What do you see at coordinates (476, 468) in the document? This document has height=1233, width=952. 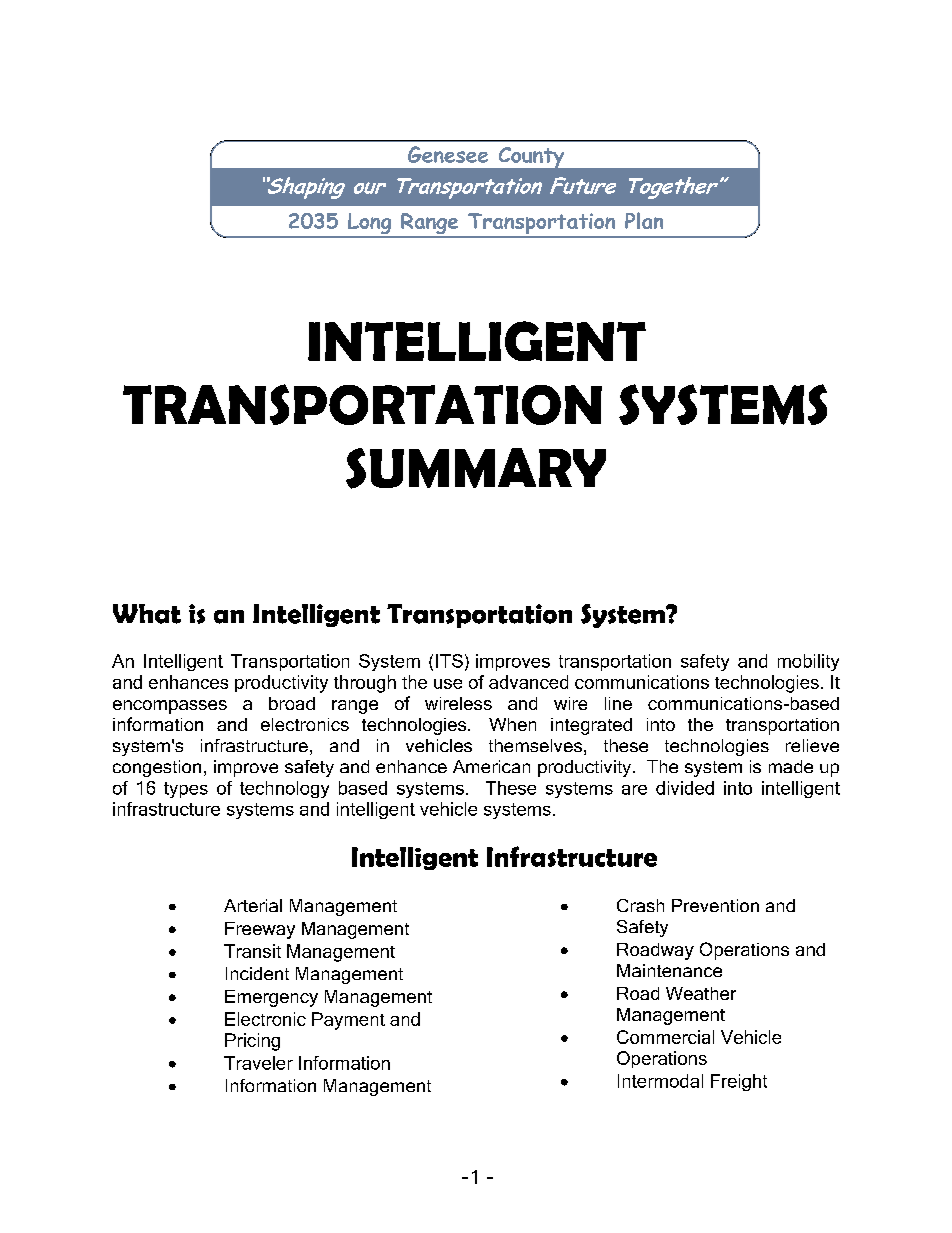 I see `SUMMARY` at bounding box center [476, 468].
